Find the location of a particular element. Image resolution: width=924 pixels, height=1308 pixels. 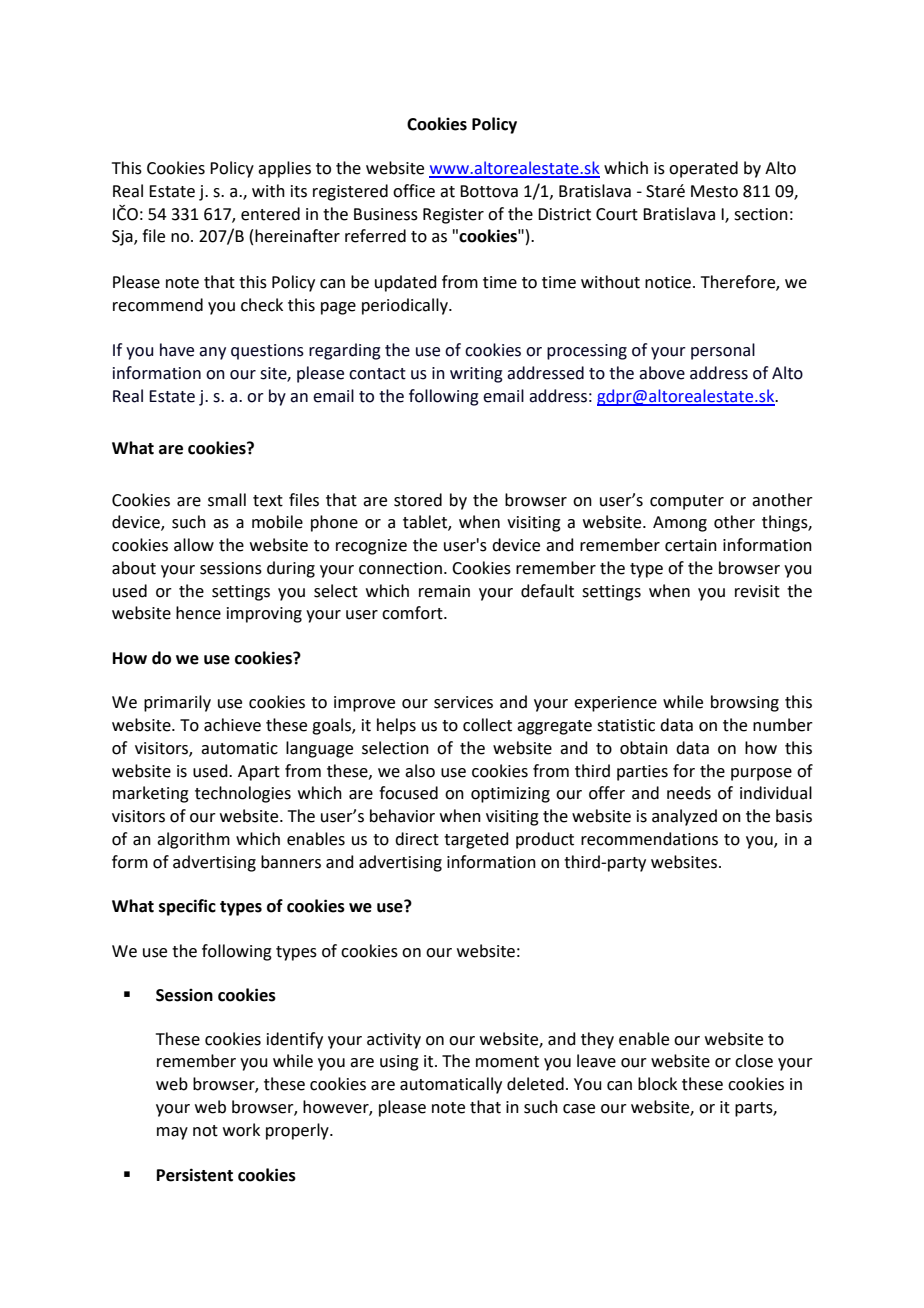

block is located at coordinates (657, 1084).
